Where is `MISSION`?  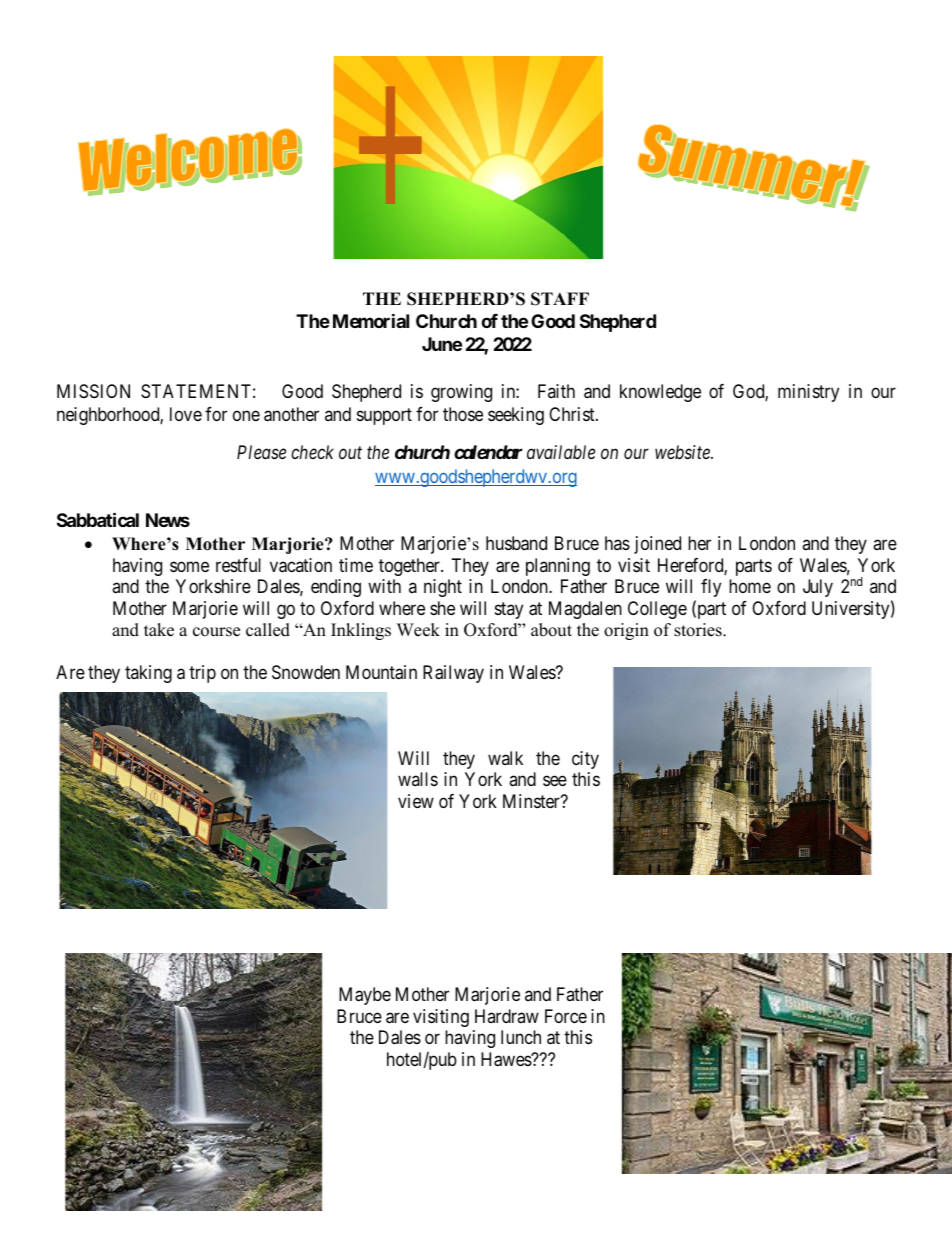
MISSION is located at coordinates (93, 391).
